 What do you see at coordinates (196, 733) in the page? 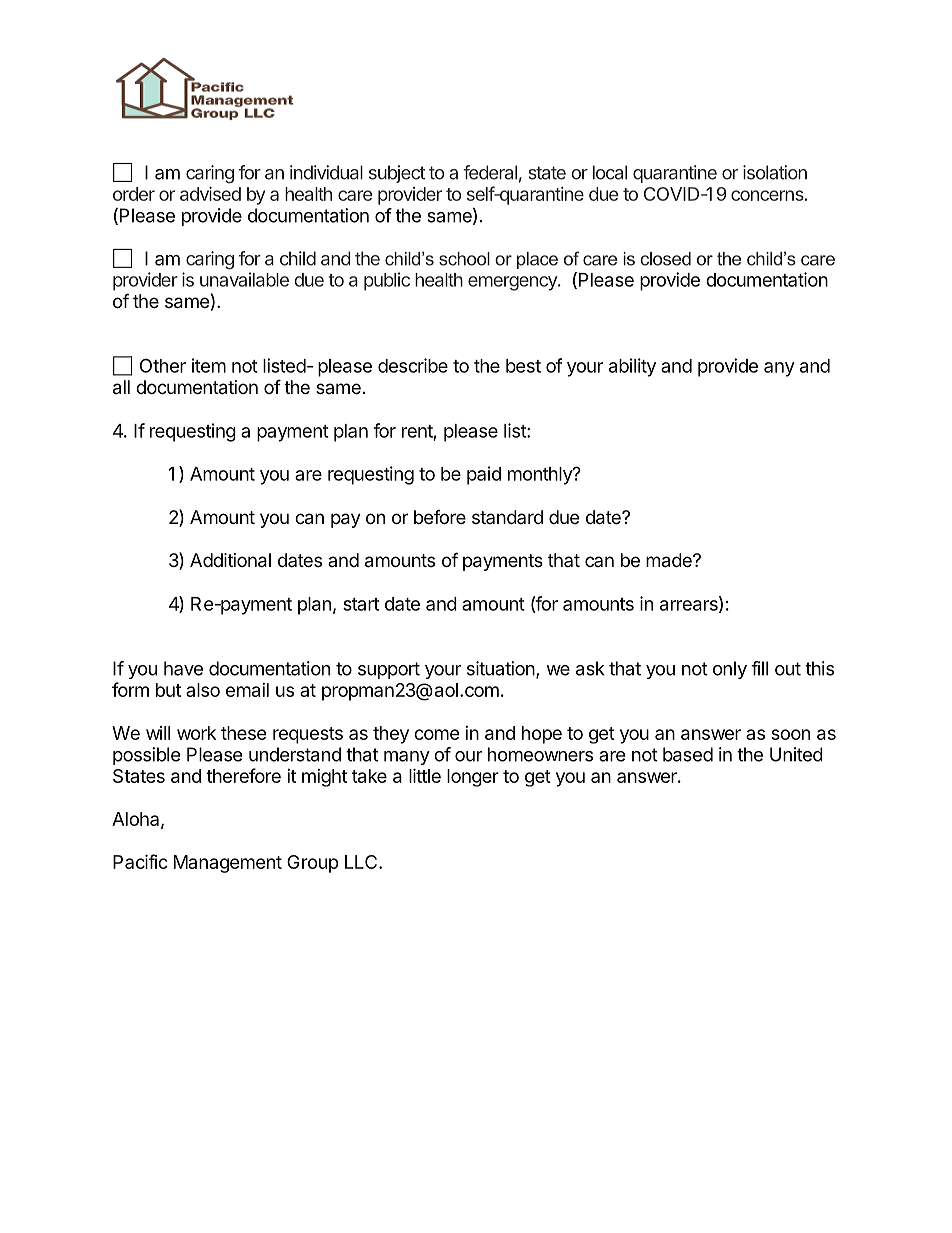
I see `work` at bounding box center [196, 733].
